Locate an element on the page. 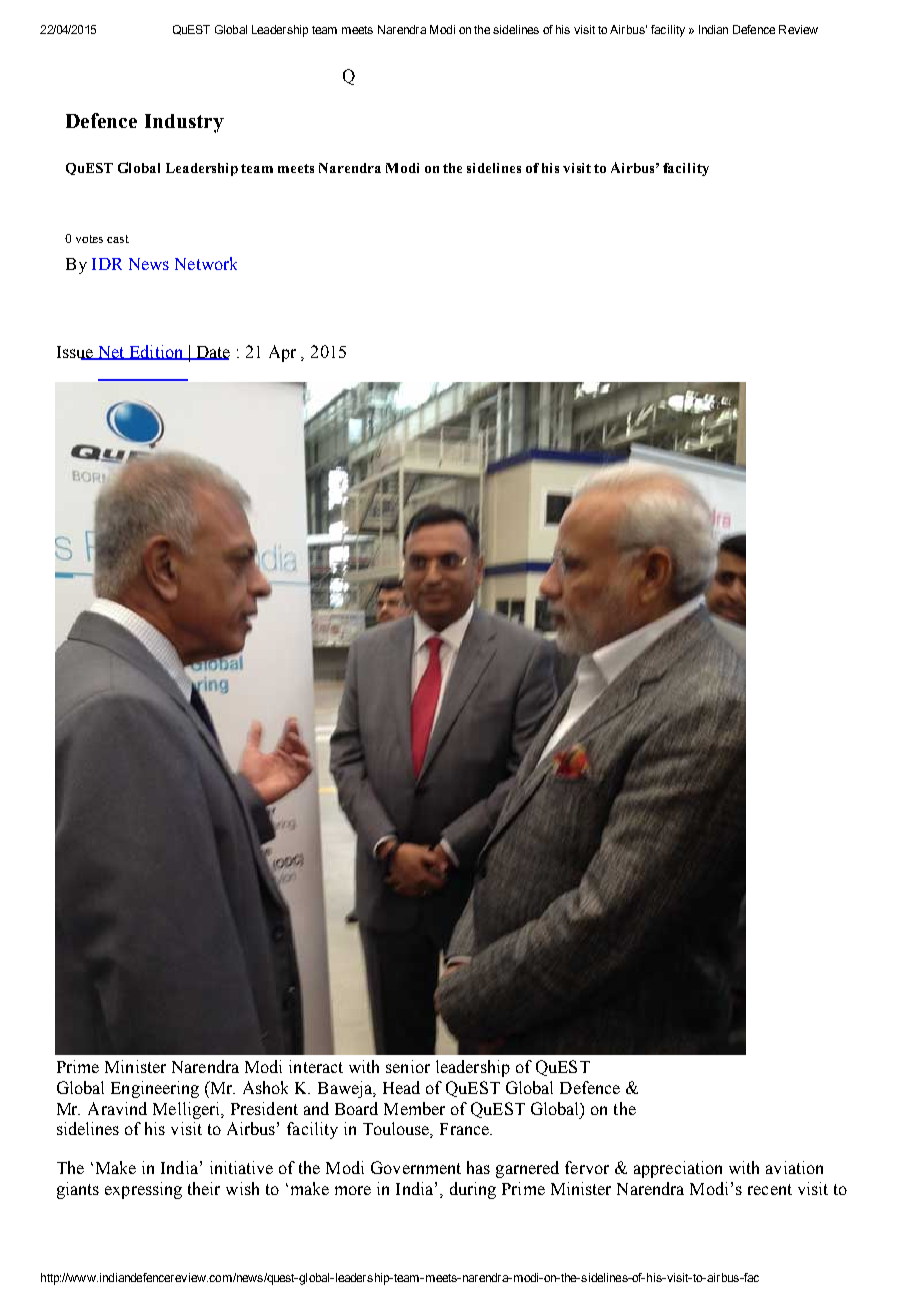 This page has height=1308, width=924. Government is located at coordinates (416, 1167).
